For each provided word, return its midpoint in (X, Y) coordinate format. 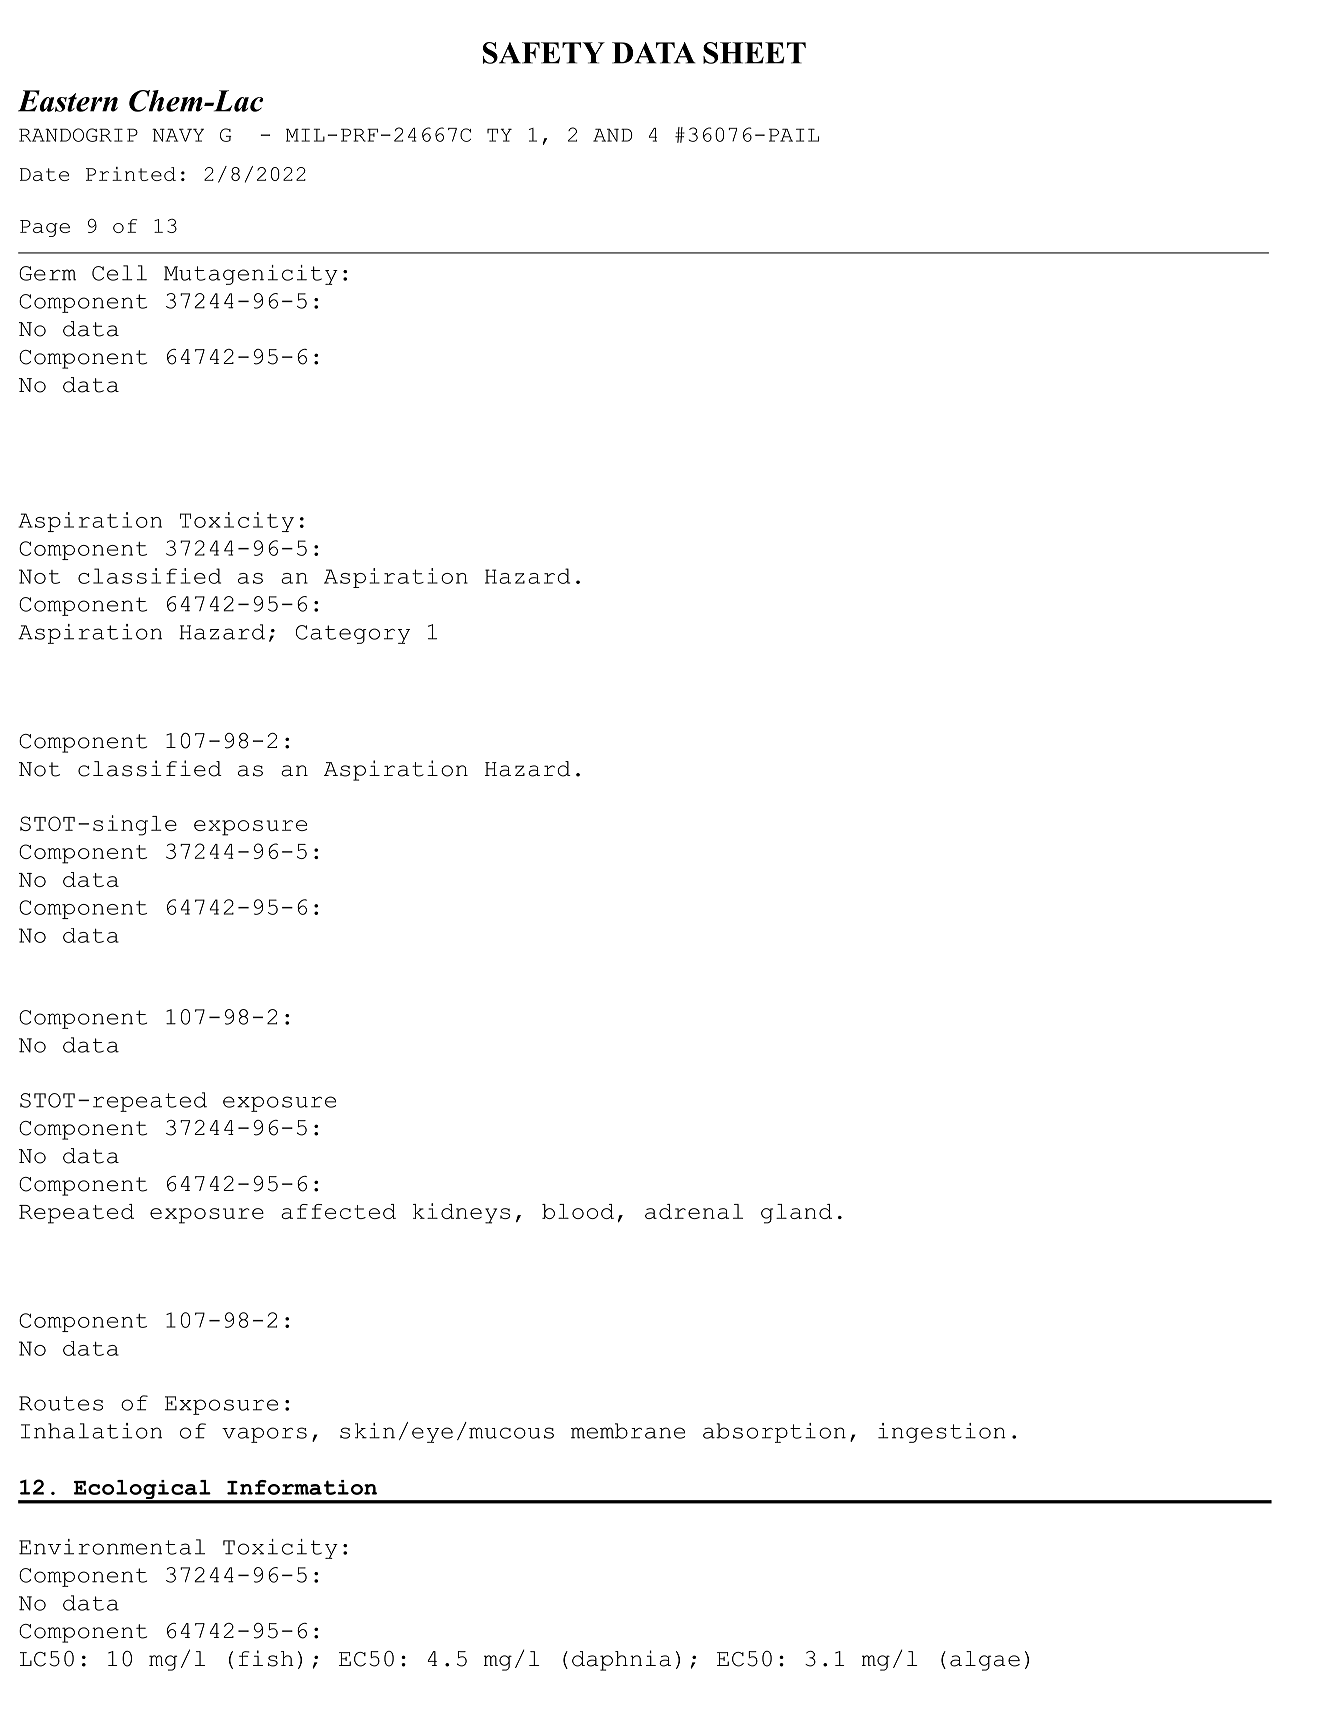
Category (353, 634)
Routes (61, 1403)
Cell (119, 273)
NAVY (178, 135)
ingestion (942, 1433)
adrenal (694, 1211)
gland (796, 1214)
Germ (47, 273)
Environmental (112, 1547)
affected (338, 1211)
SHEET (754, 53)
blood (578, 1211)
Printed (131, 174)
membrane (628, 1431)
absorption (774, 1433)
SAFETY (544, 53)
